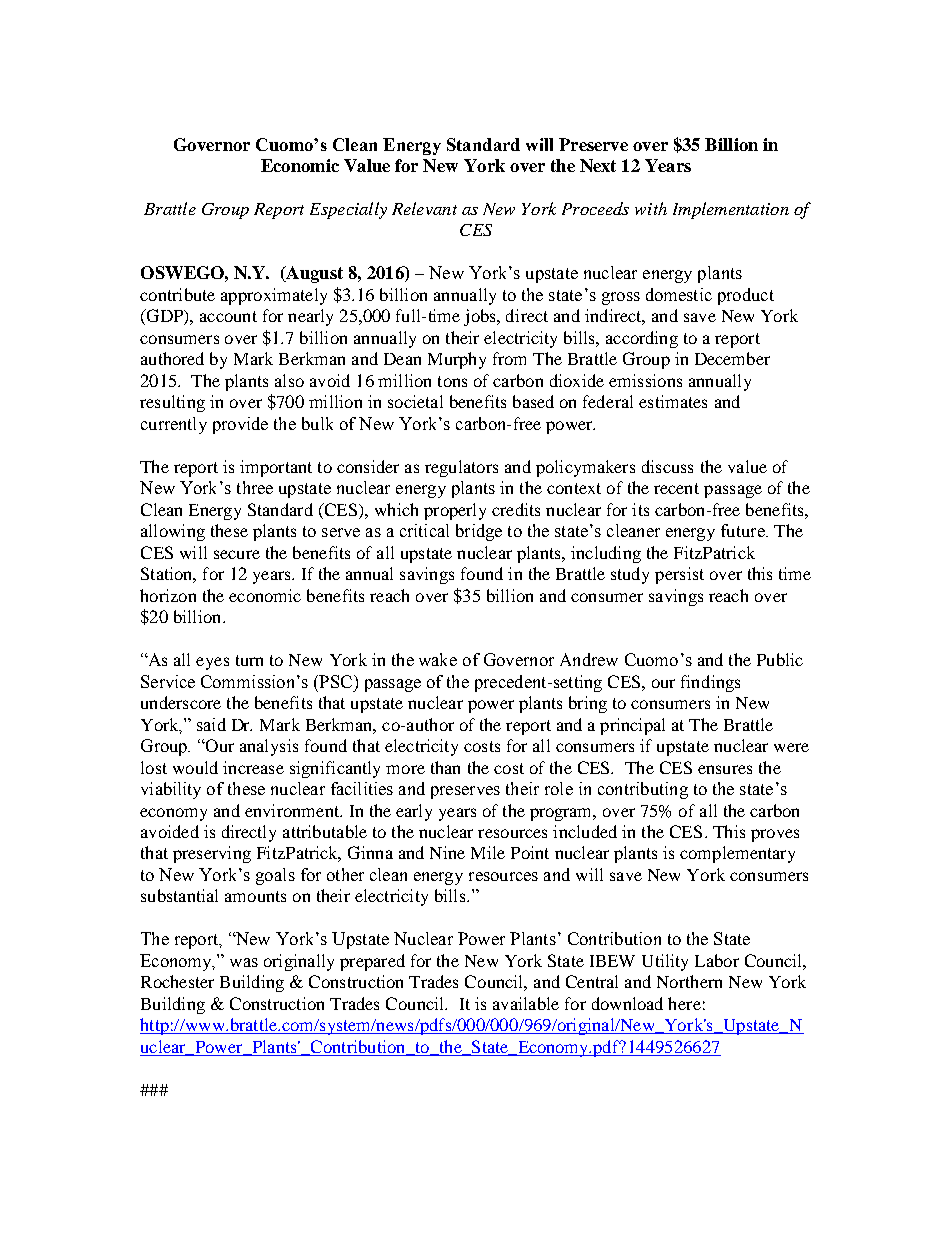  Describe the element at coordinates (424, 208) in the screenshot. I see `Relevant` at that location.
